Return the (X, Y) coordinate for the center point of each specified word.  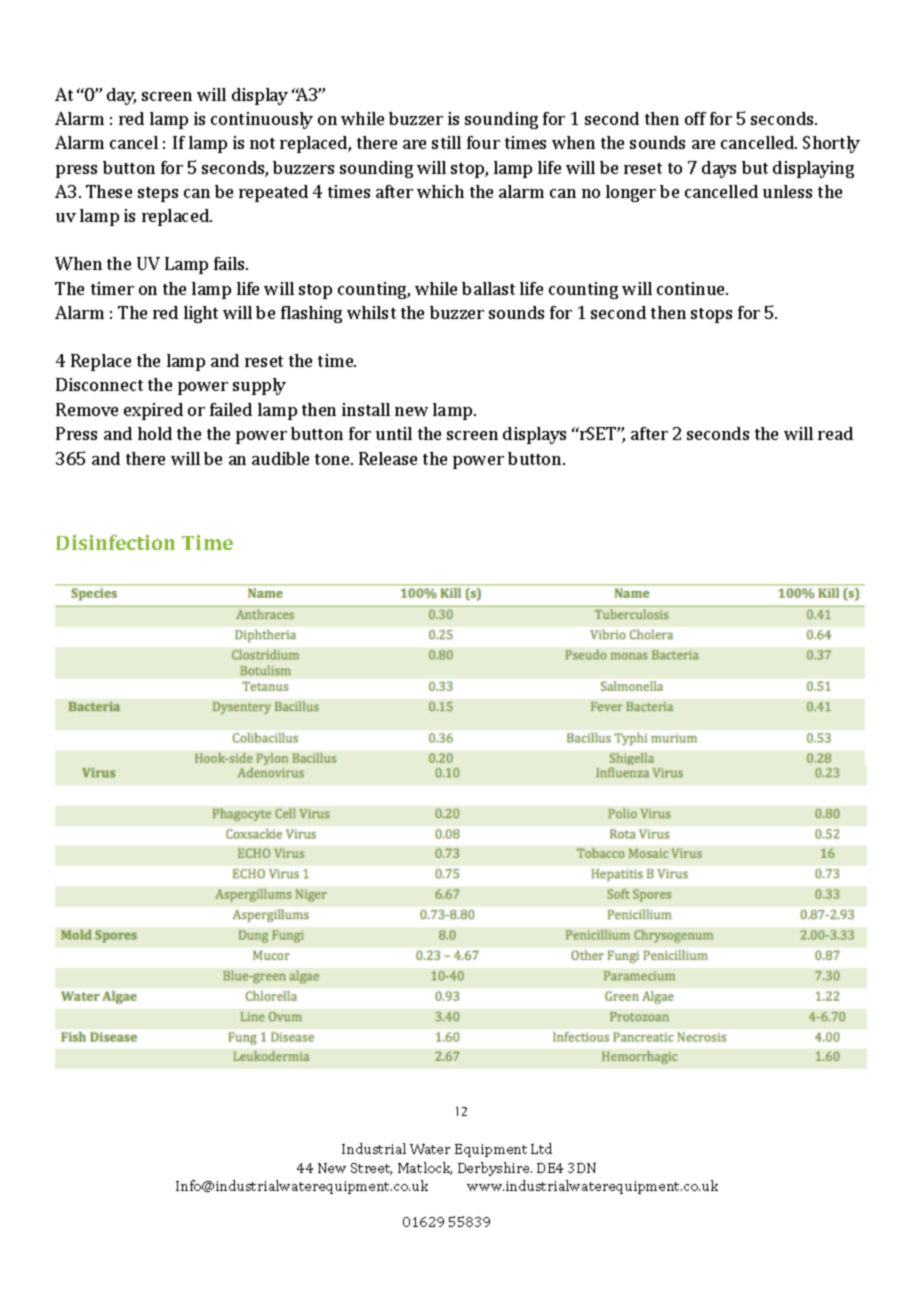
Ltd (541, 1148)
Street (371, 1169)
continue (692, 288)
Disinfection (115, 542)
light (201, 314)
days (719, 169)
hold (155, 433)
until (394, 433)
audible (280, 458)
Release (388, 458)
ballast (488, 288)
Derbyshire (495, 1169)
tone (333, 459)
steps (158, 194)
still (446, 142)
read (835, 433)
